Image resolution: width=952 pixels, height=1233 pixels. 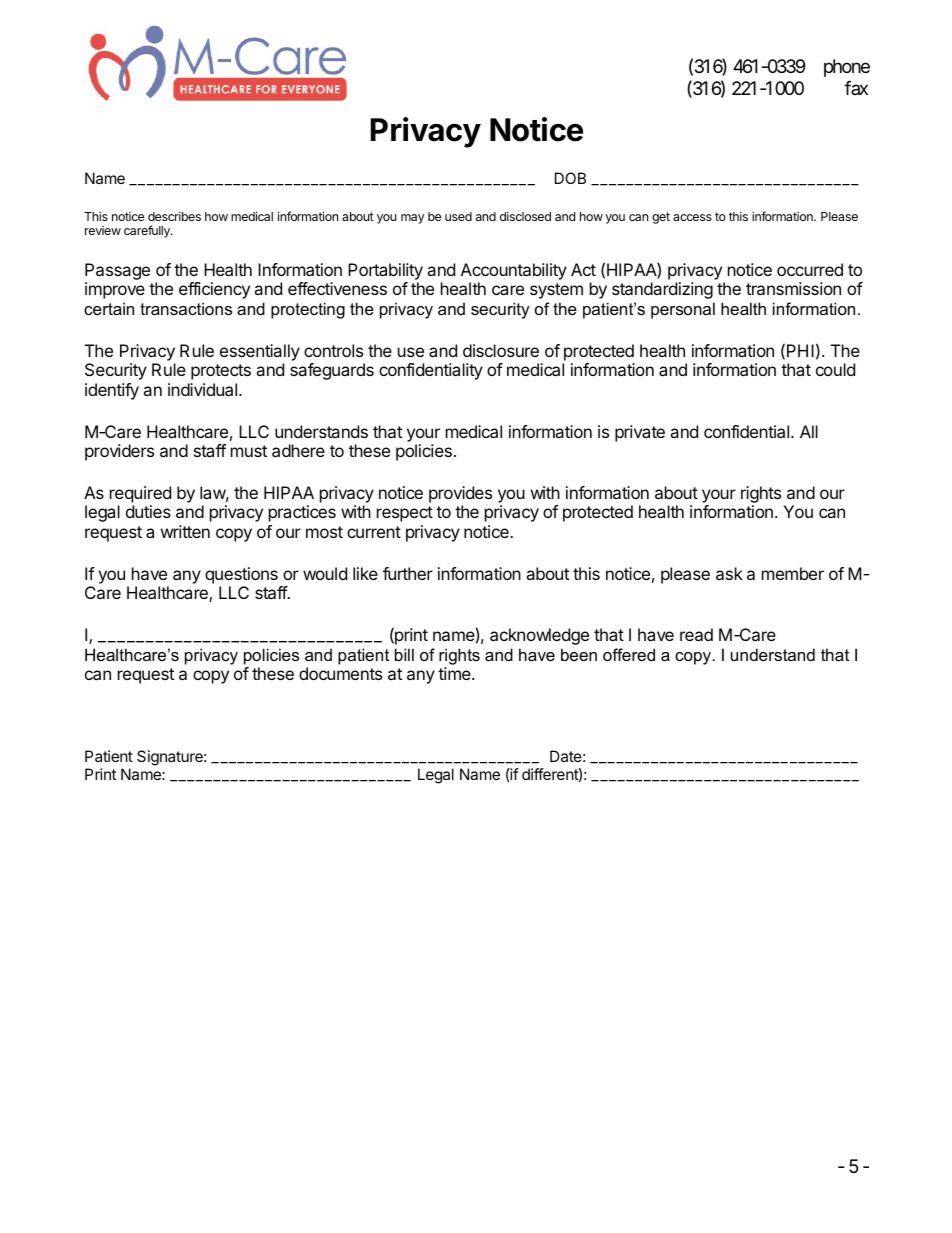 I want to click on transmission, so click(x=793, y=288).
